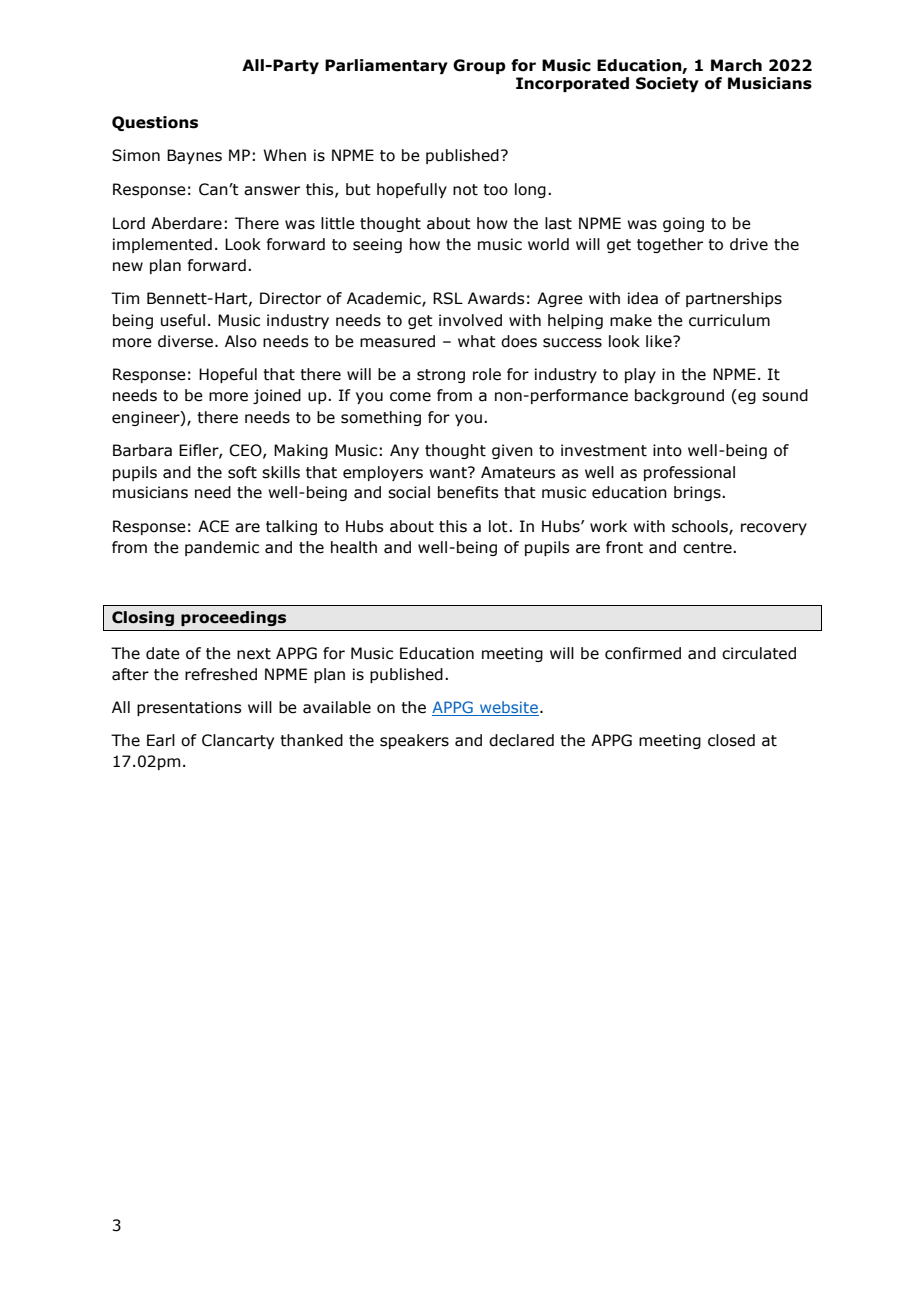 Image resolution: width=924 pixels, height=1308 pixels. What do you see at coordinates (213, 526) in the screenshot?
I see `ACE` at bounding box center [213, 526].
